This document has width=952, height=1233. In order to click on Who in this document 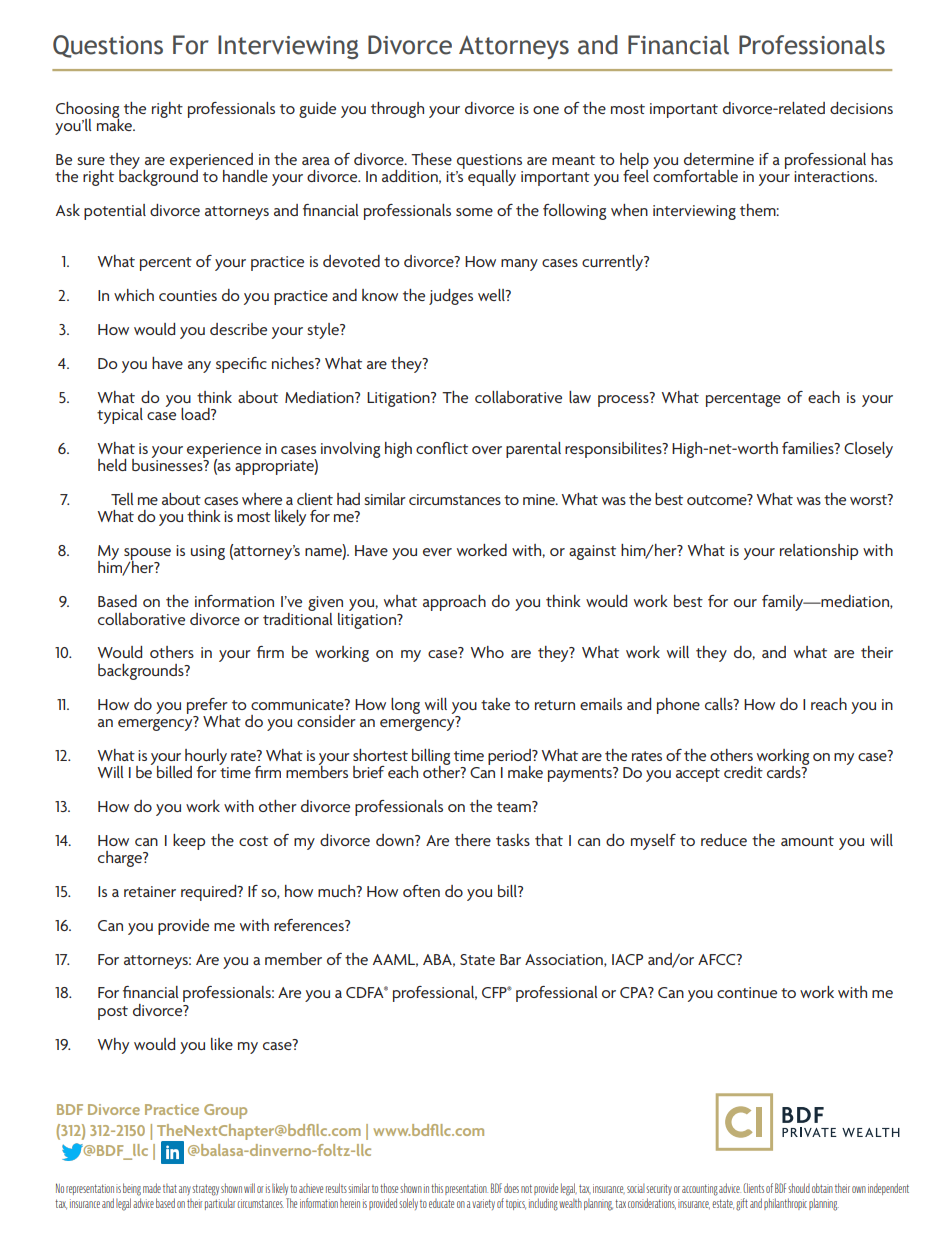, I will do `click(487, 652)`.
